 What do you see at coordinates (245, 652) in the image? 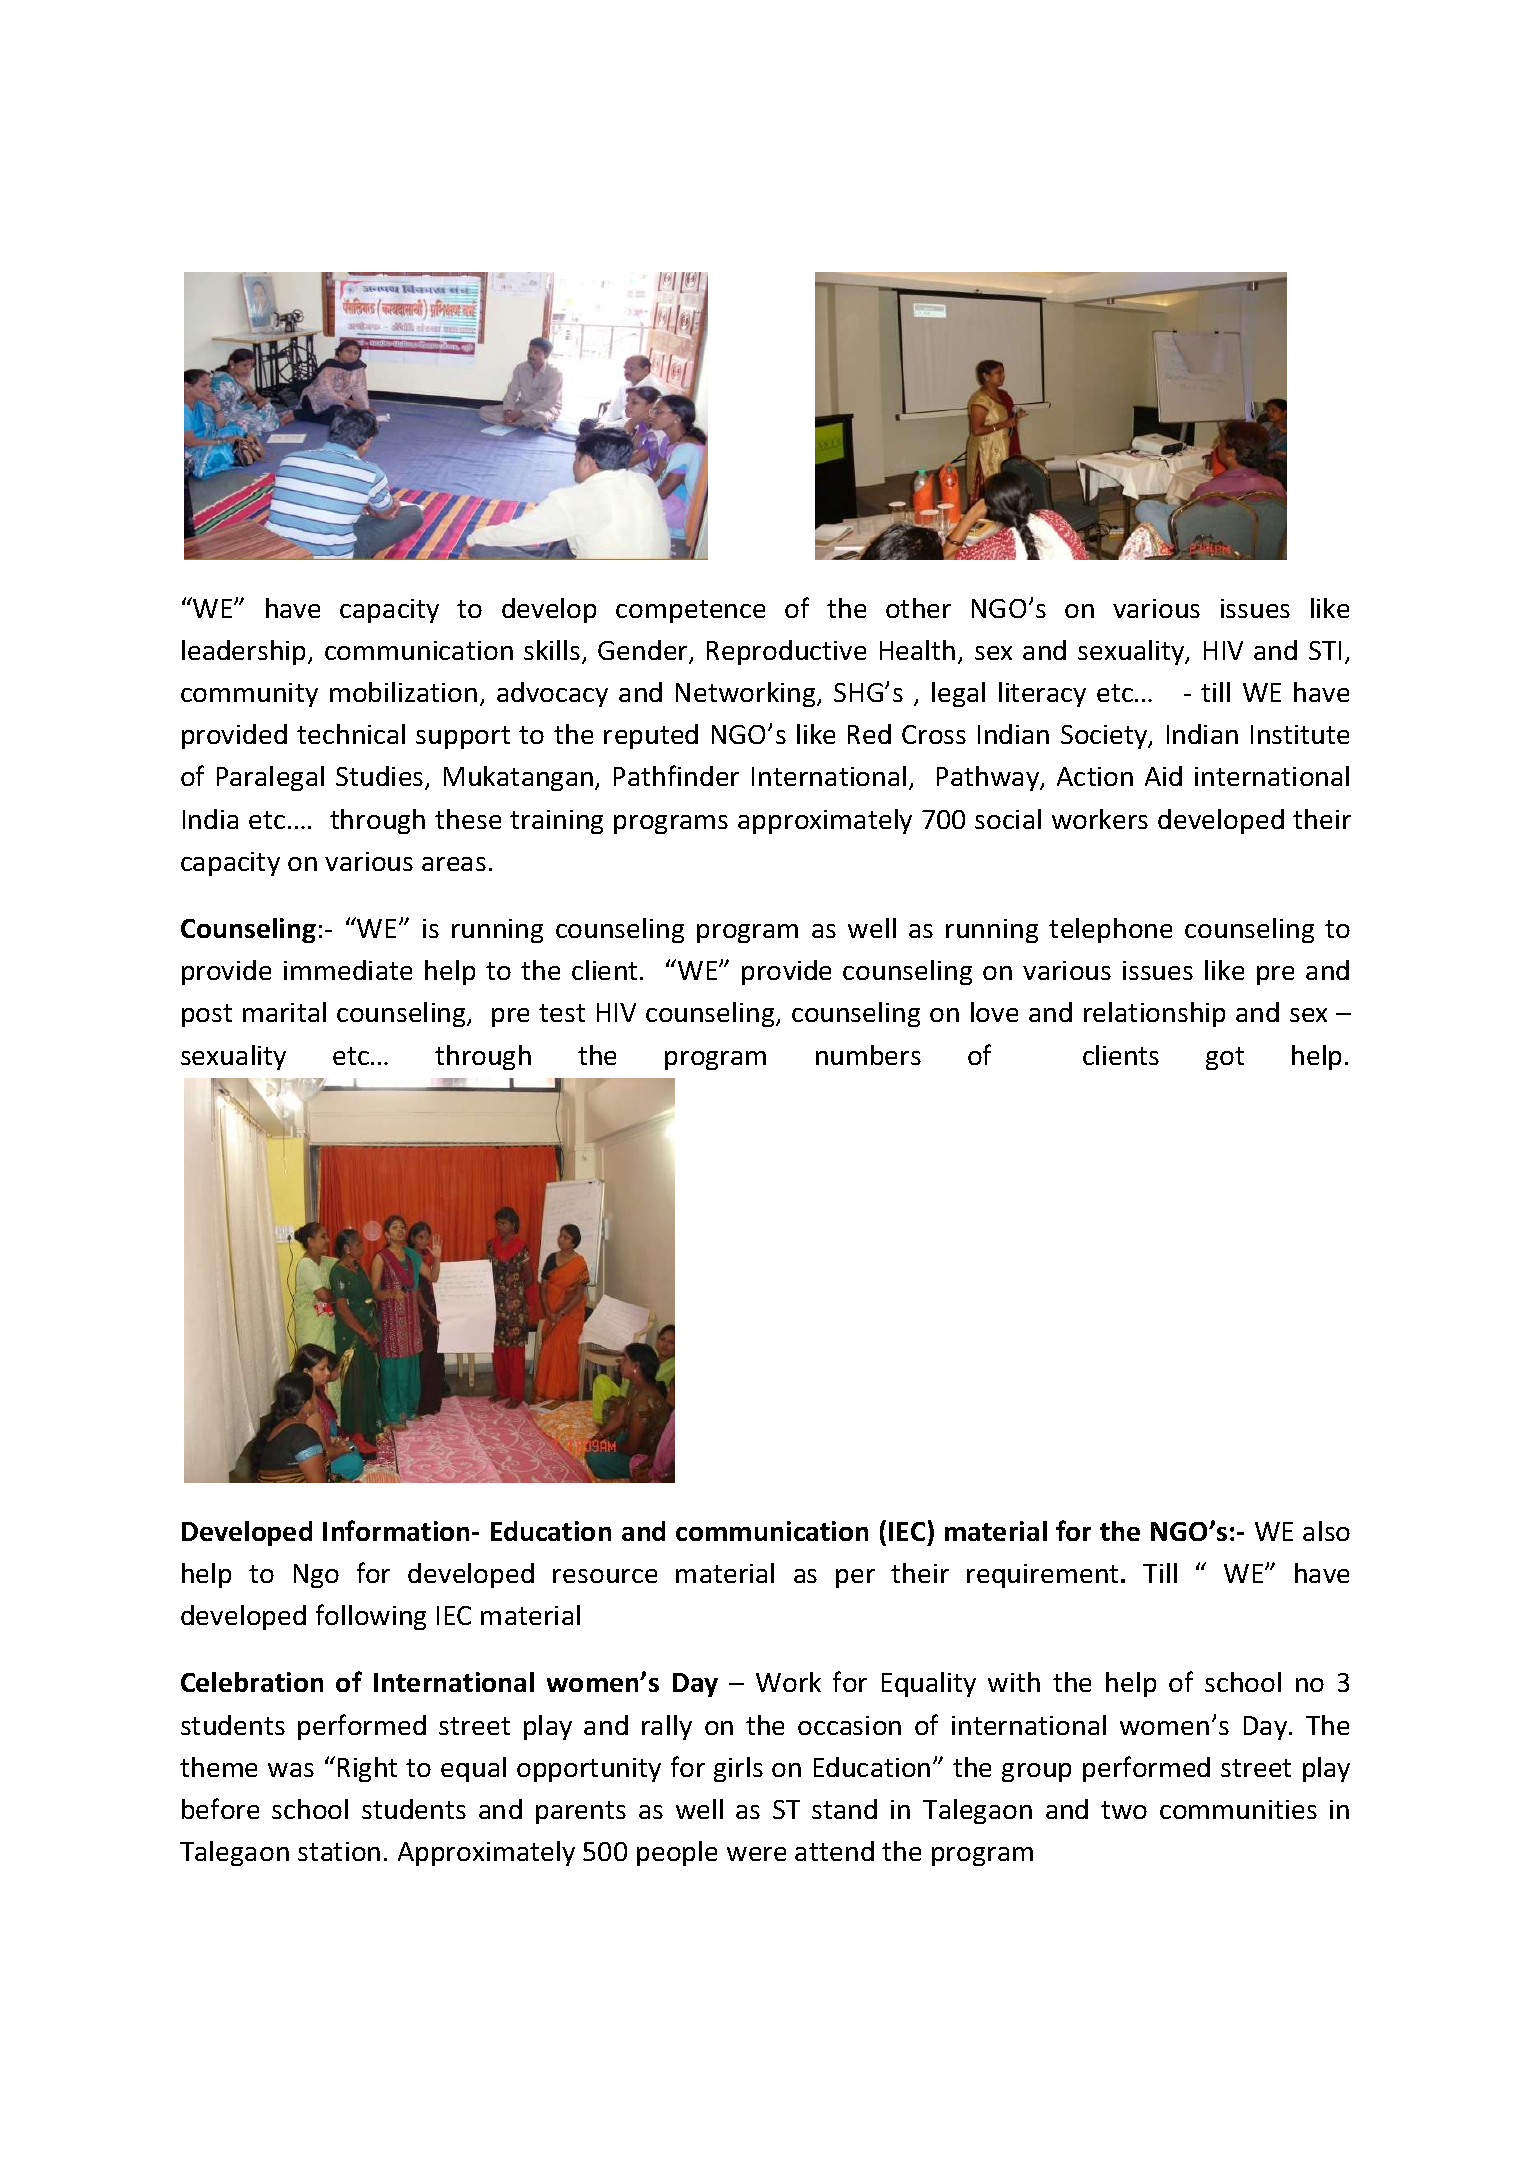
I see `leadership` at bounding box center [245, 652].
